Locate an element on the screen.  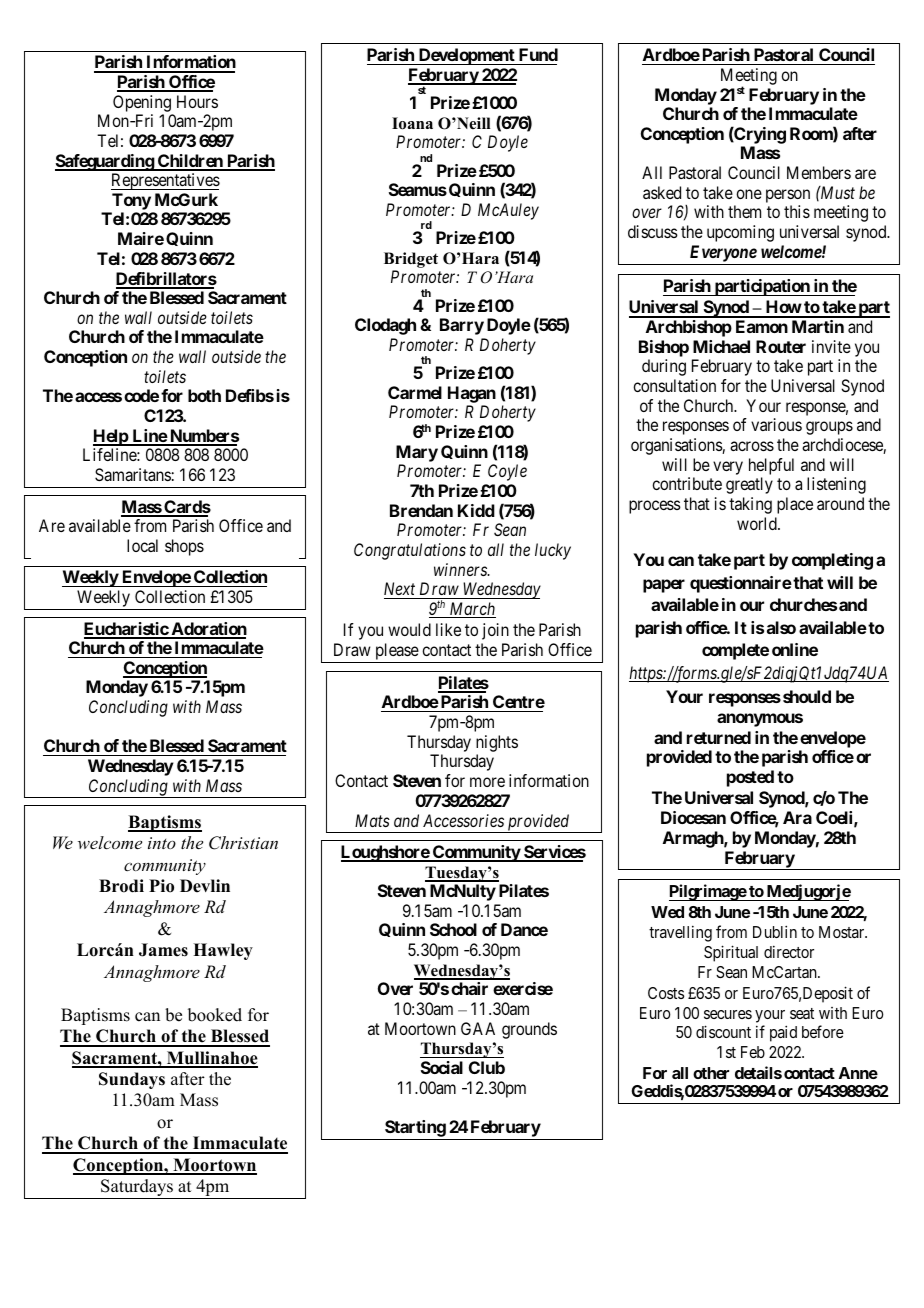
Starting is located at coordinates (415, 1130).
